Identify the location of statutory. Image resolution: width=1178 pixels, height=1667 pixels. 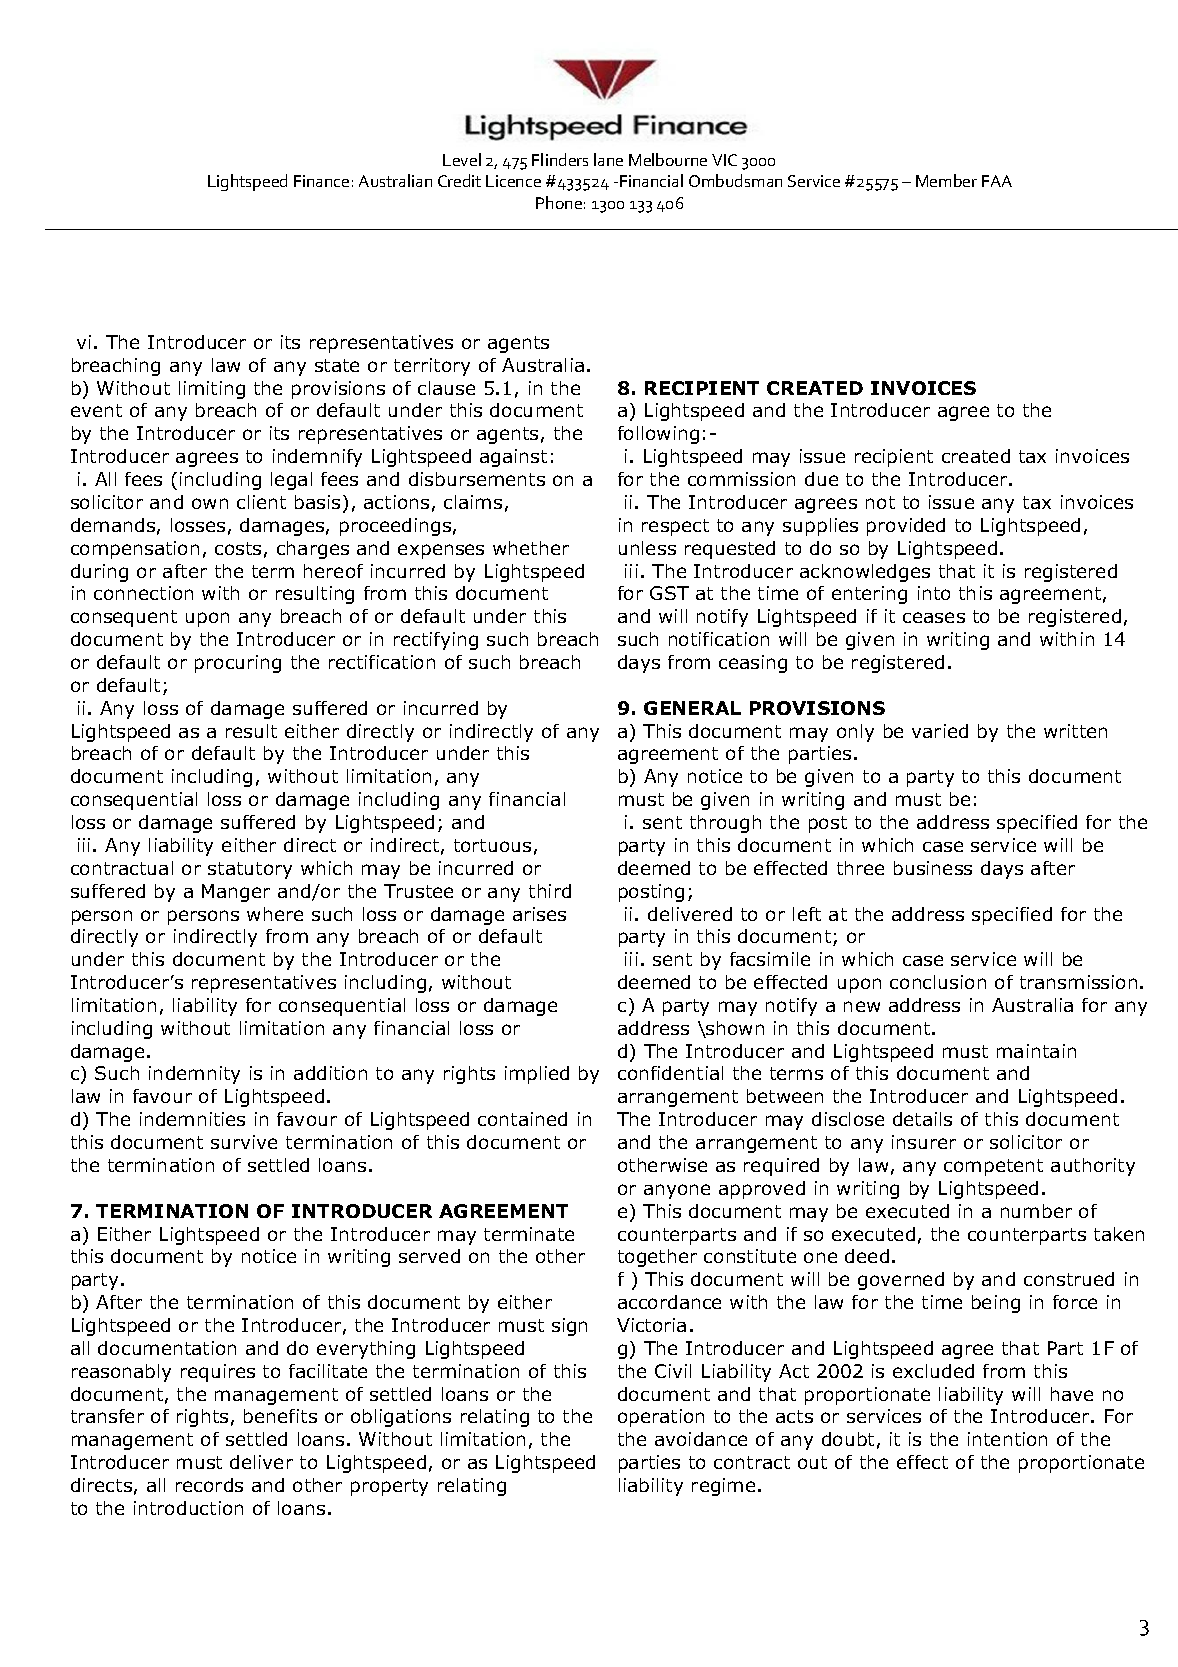
(250, 870).
